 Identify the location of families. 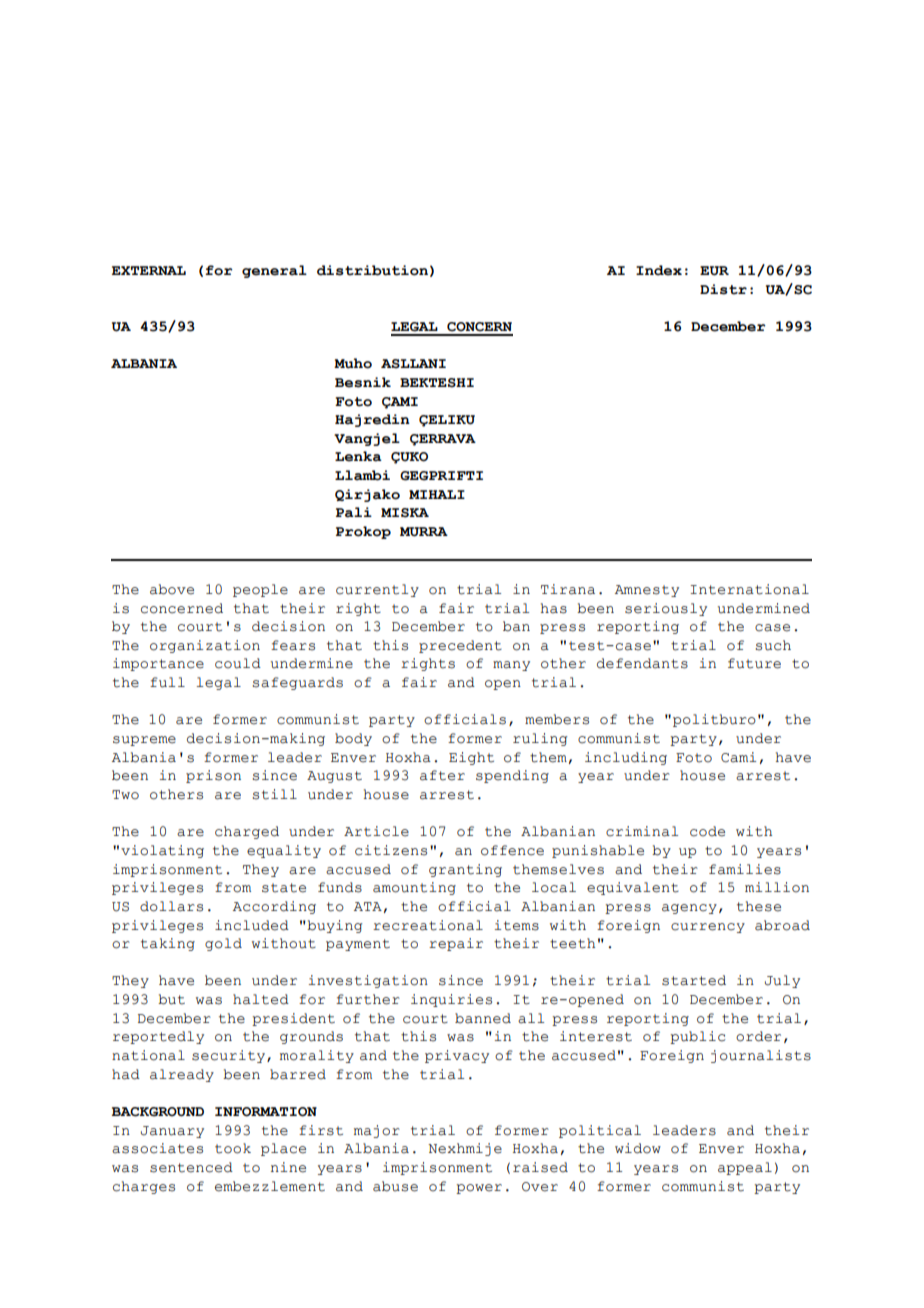
(745, 869).
